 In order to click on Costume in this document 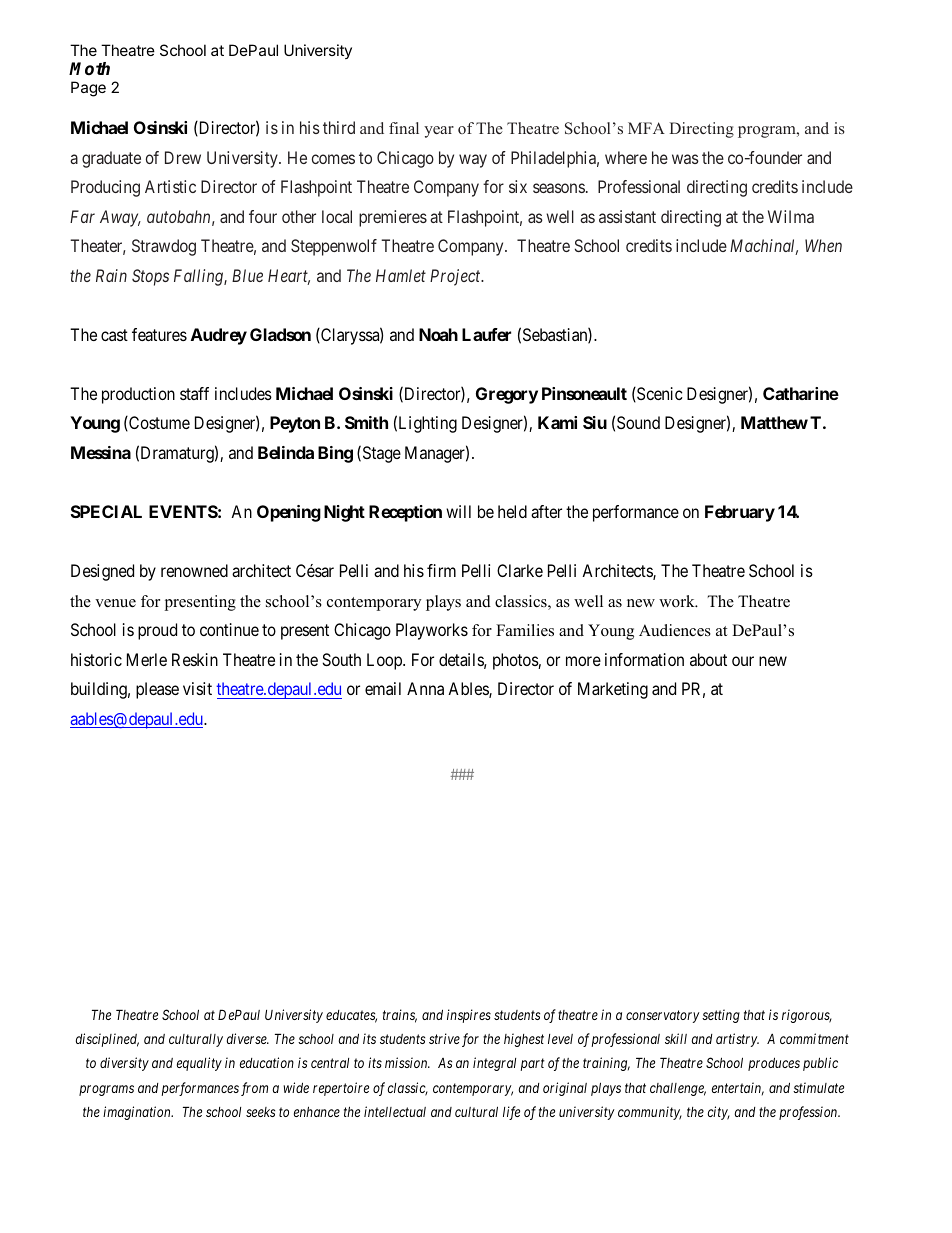, I will do `click(158, 423)`.
